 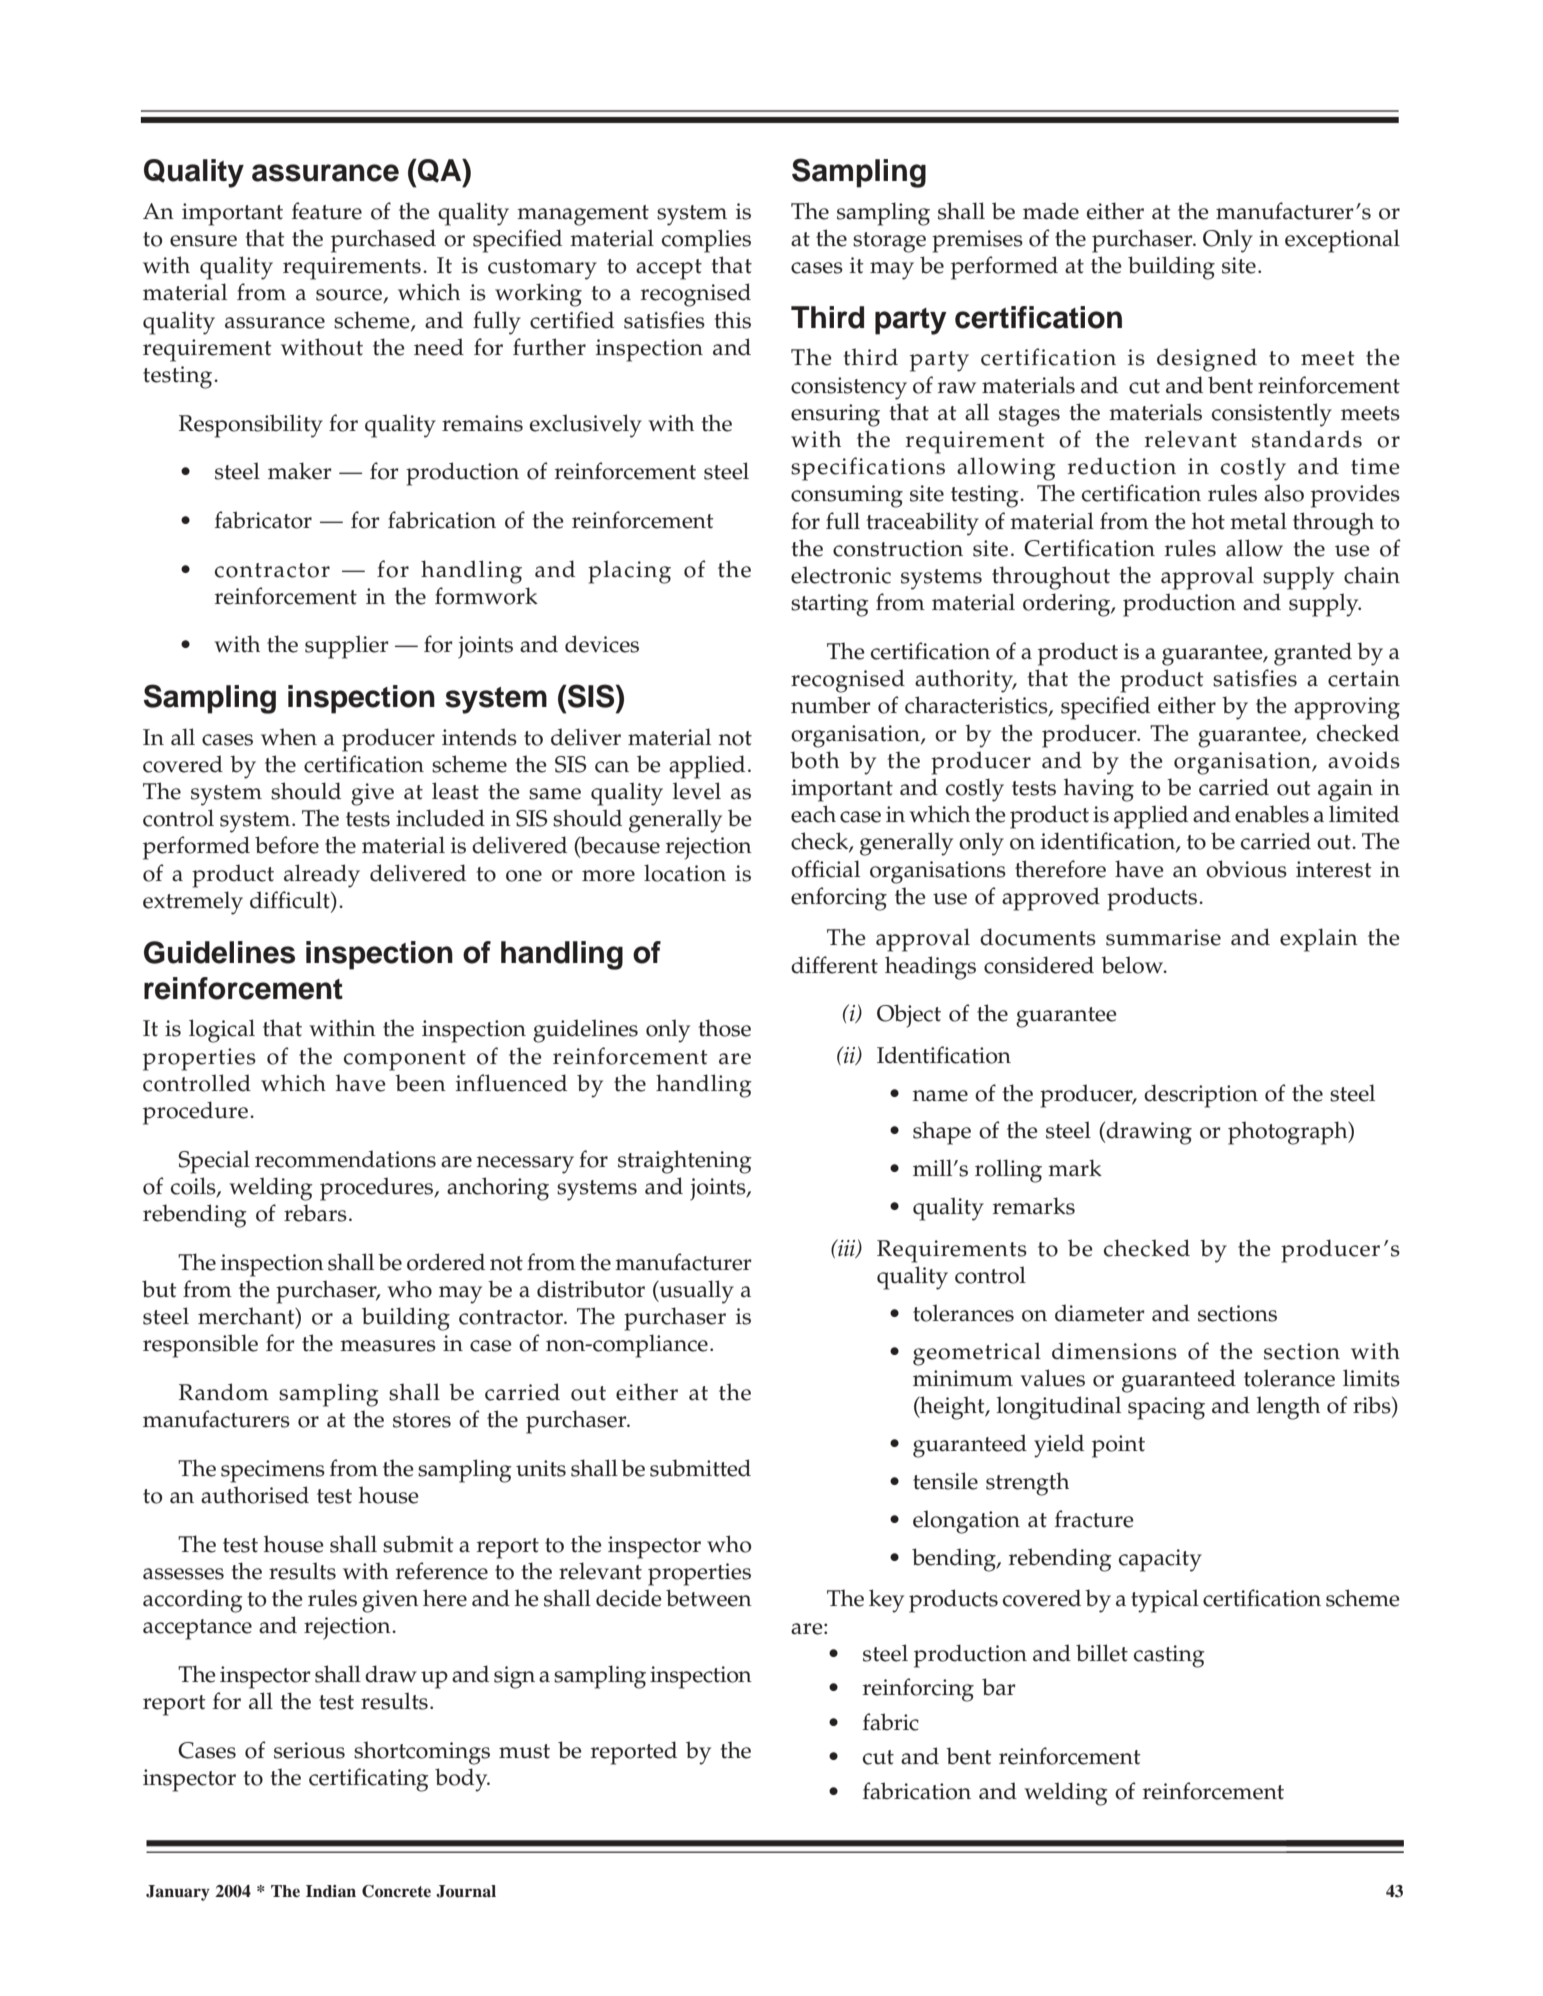 What do you see at coordinates (1169, 1656) in the screenshot?
I see `casting` at bounding box center [1169, 1656].
